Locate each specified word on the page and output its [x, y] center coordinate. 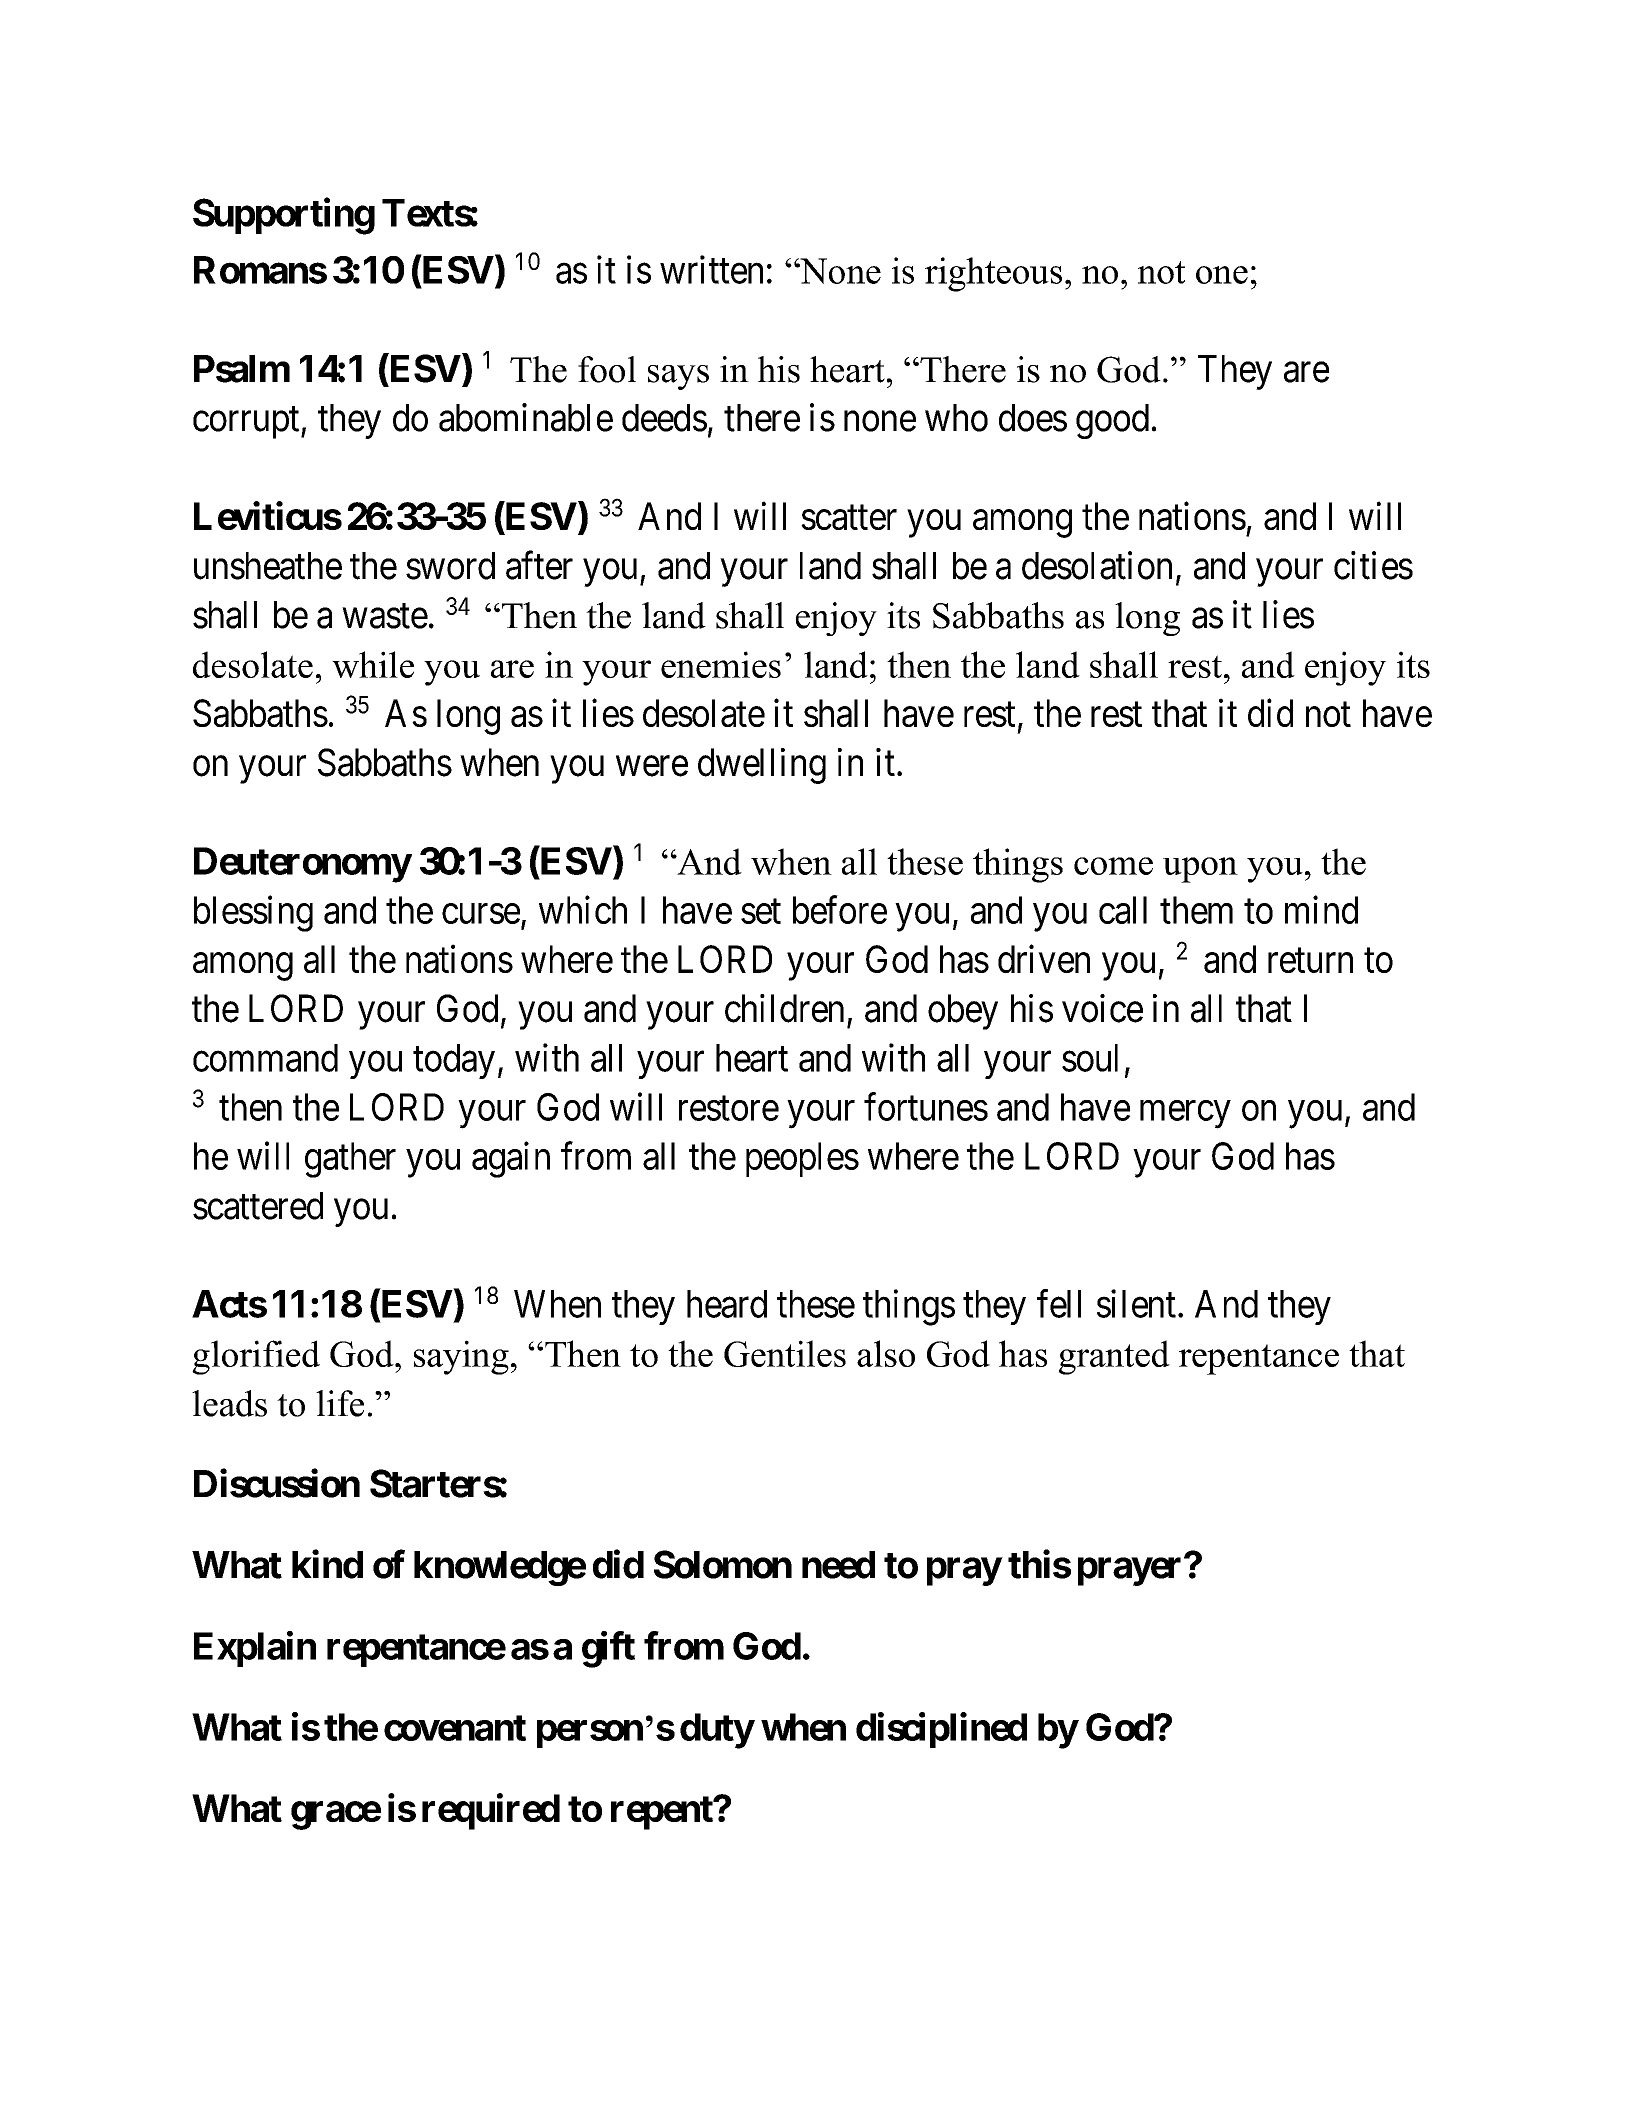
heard [727, 1304]
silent [1136, 1303]
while [373, 664]
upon [1200, 870]
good [1112, 421]
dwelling [762, 766]
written [711, 269]
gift [608, 1649]
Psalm [242, 369]
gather [350, 1160]
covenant [455, 1728]
